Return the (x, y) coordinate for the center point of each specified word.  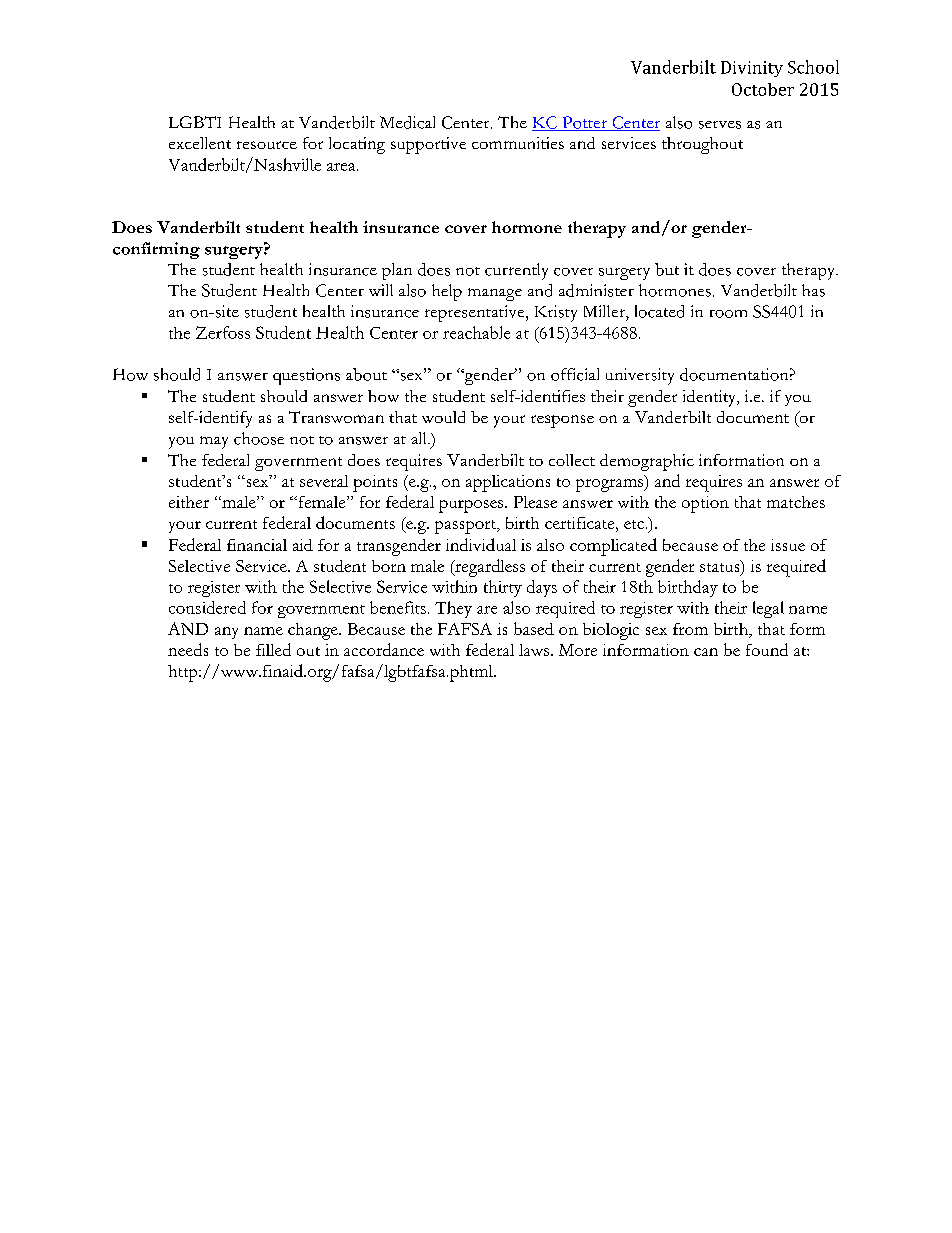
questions (306, 376)
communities (518, 143)
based (534, 628)
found (767, 649)
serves (720, 125)
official (575, 374)
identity (711, 398)
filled (273, 649)
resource (267, 145)
